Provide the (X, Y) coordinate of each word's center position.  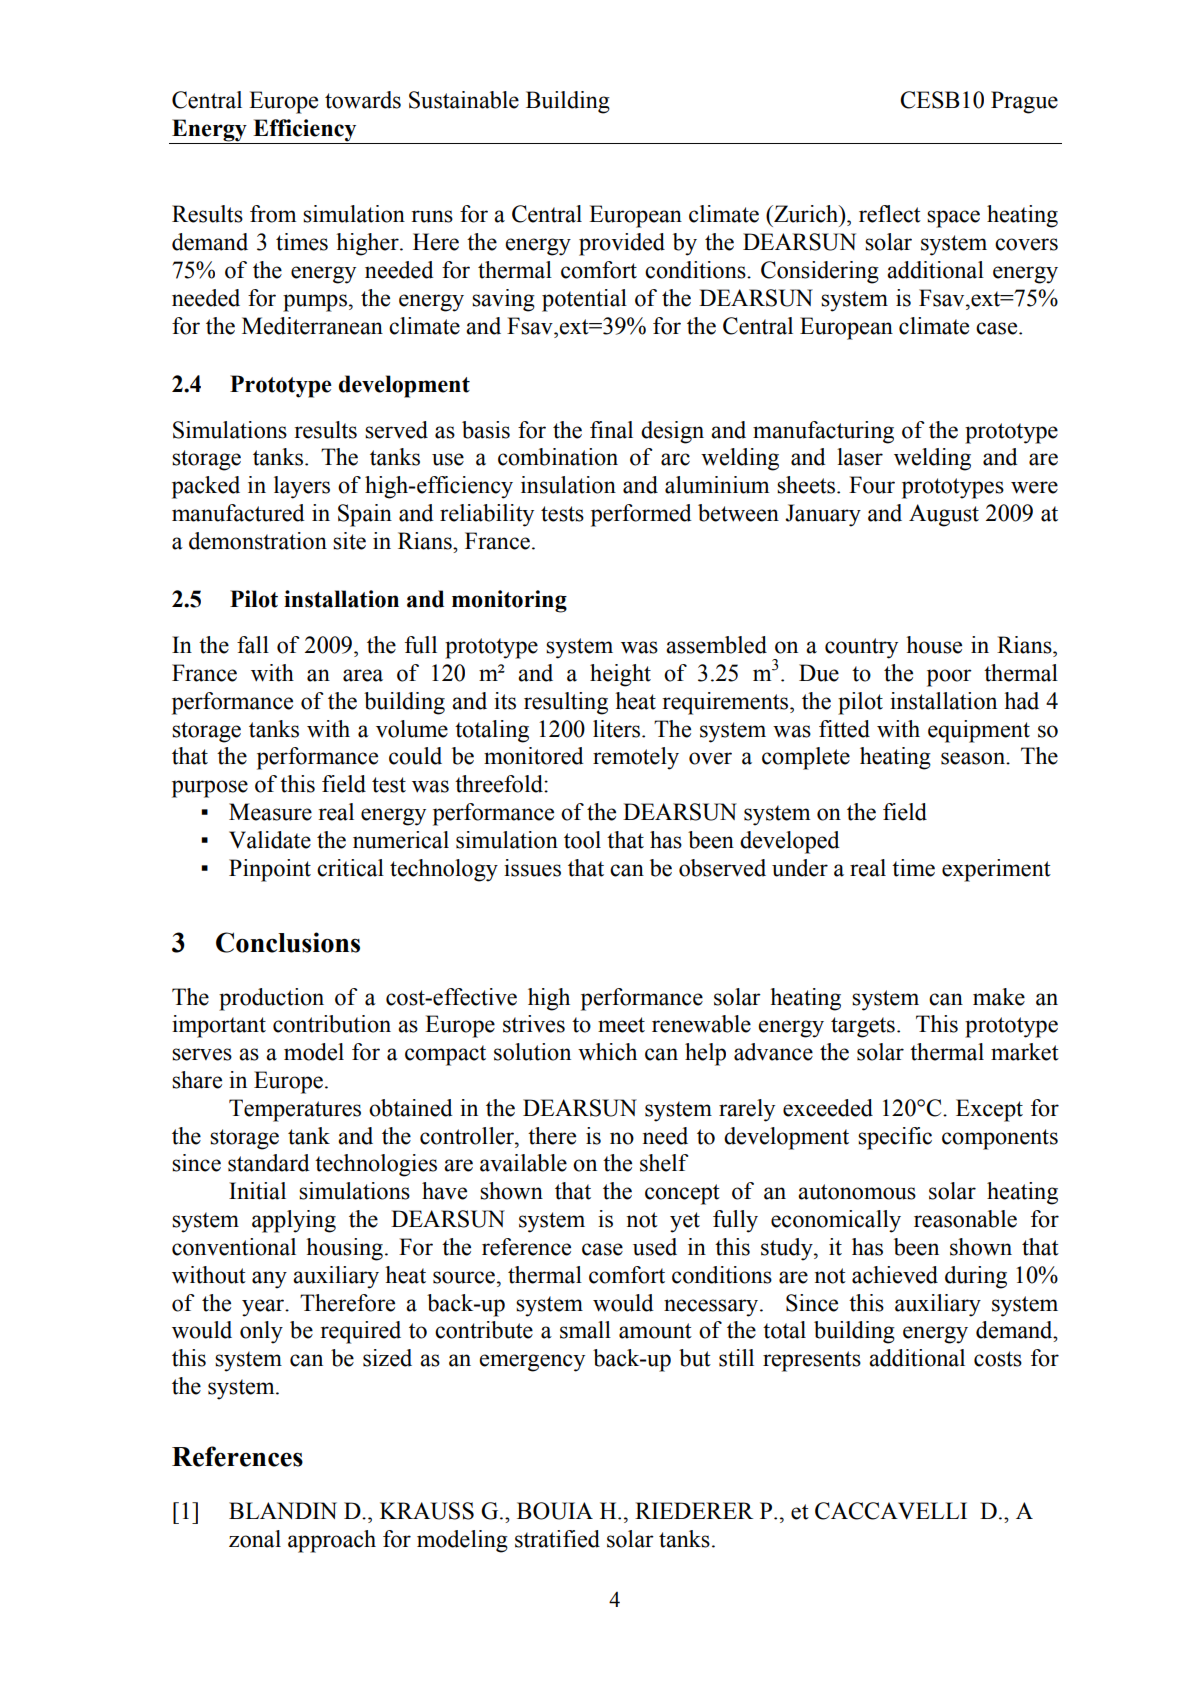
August (944, 515)
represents (812, 1361)
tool (582, 840)
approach (332, 1541)
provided (622, 244)
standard (269, 1163)
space (953, 219)
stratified (557, 1539)
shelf (664, 1163)
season (974, 758)
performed (641, 515)
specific (895, 1138)
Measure (270, 812)
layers (302, 487)
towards (363, 100)
